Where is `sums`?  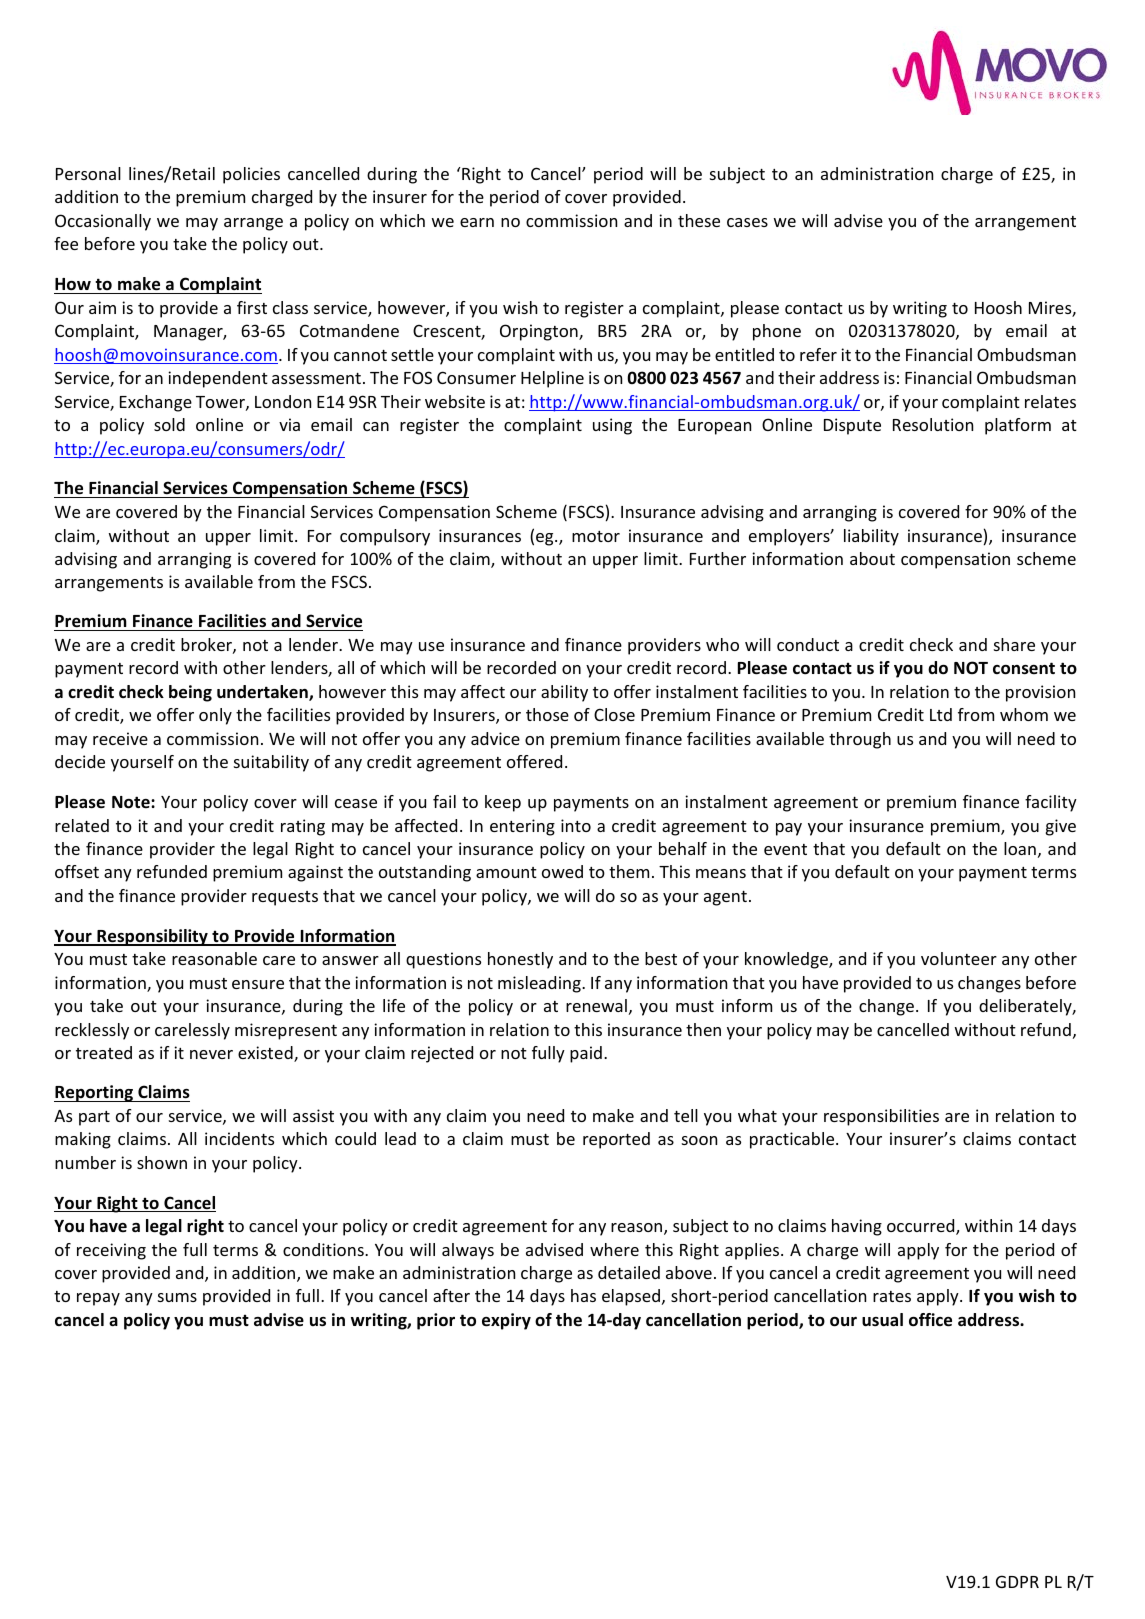 sums is located at coordinates (177, 1297).
